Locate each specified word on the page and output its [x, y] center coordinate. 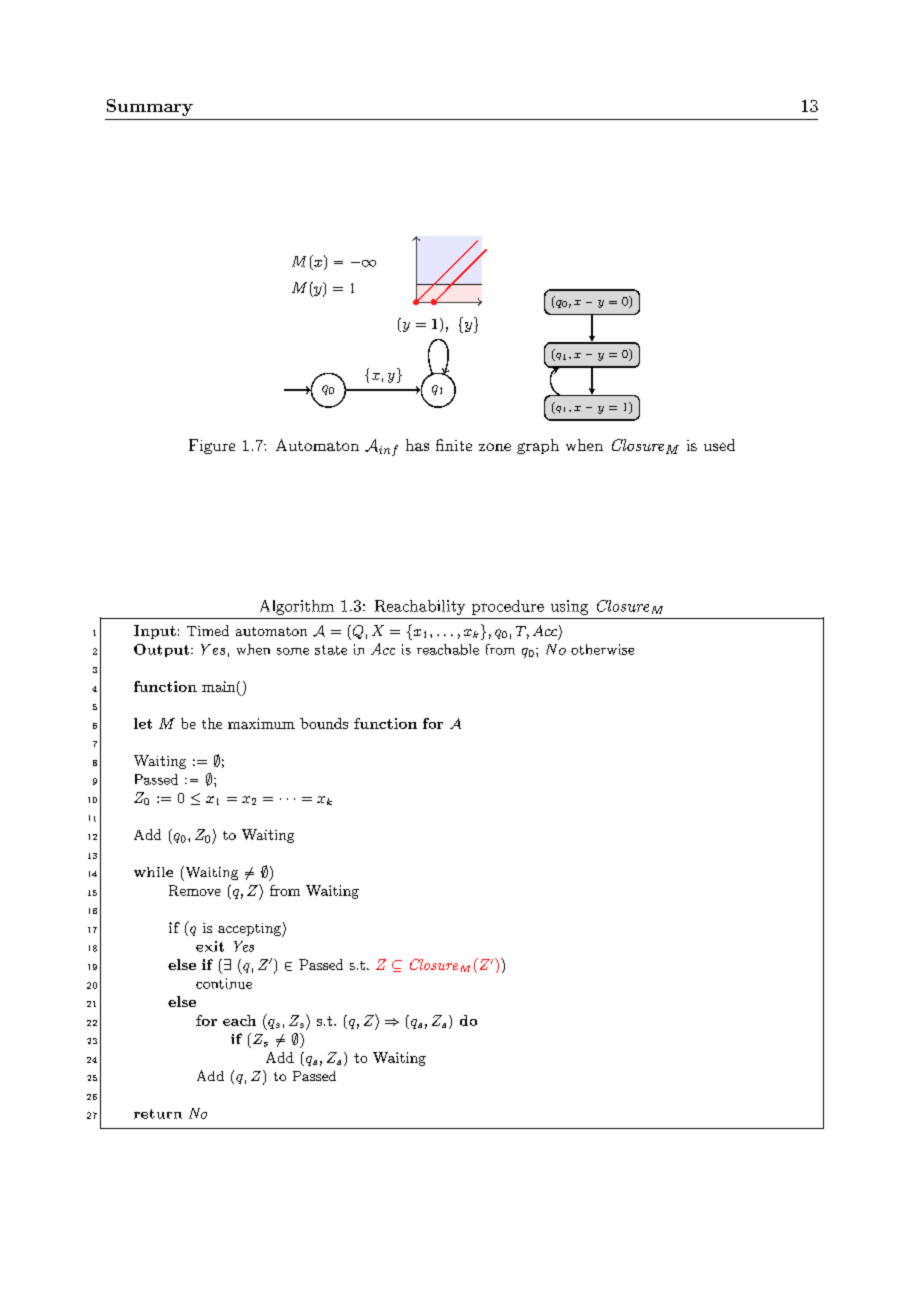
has [417, 445]
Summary [150, 107]
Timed [208, 630]
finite [454, 445]
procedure [508, 607]
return [158, 1114]
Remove [195, 890]
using [569, 607]
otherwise [602, 649]
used [719, 445]
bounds [324, 723]
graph [538, 446]
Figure [212, 446]
